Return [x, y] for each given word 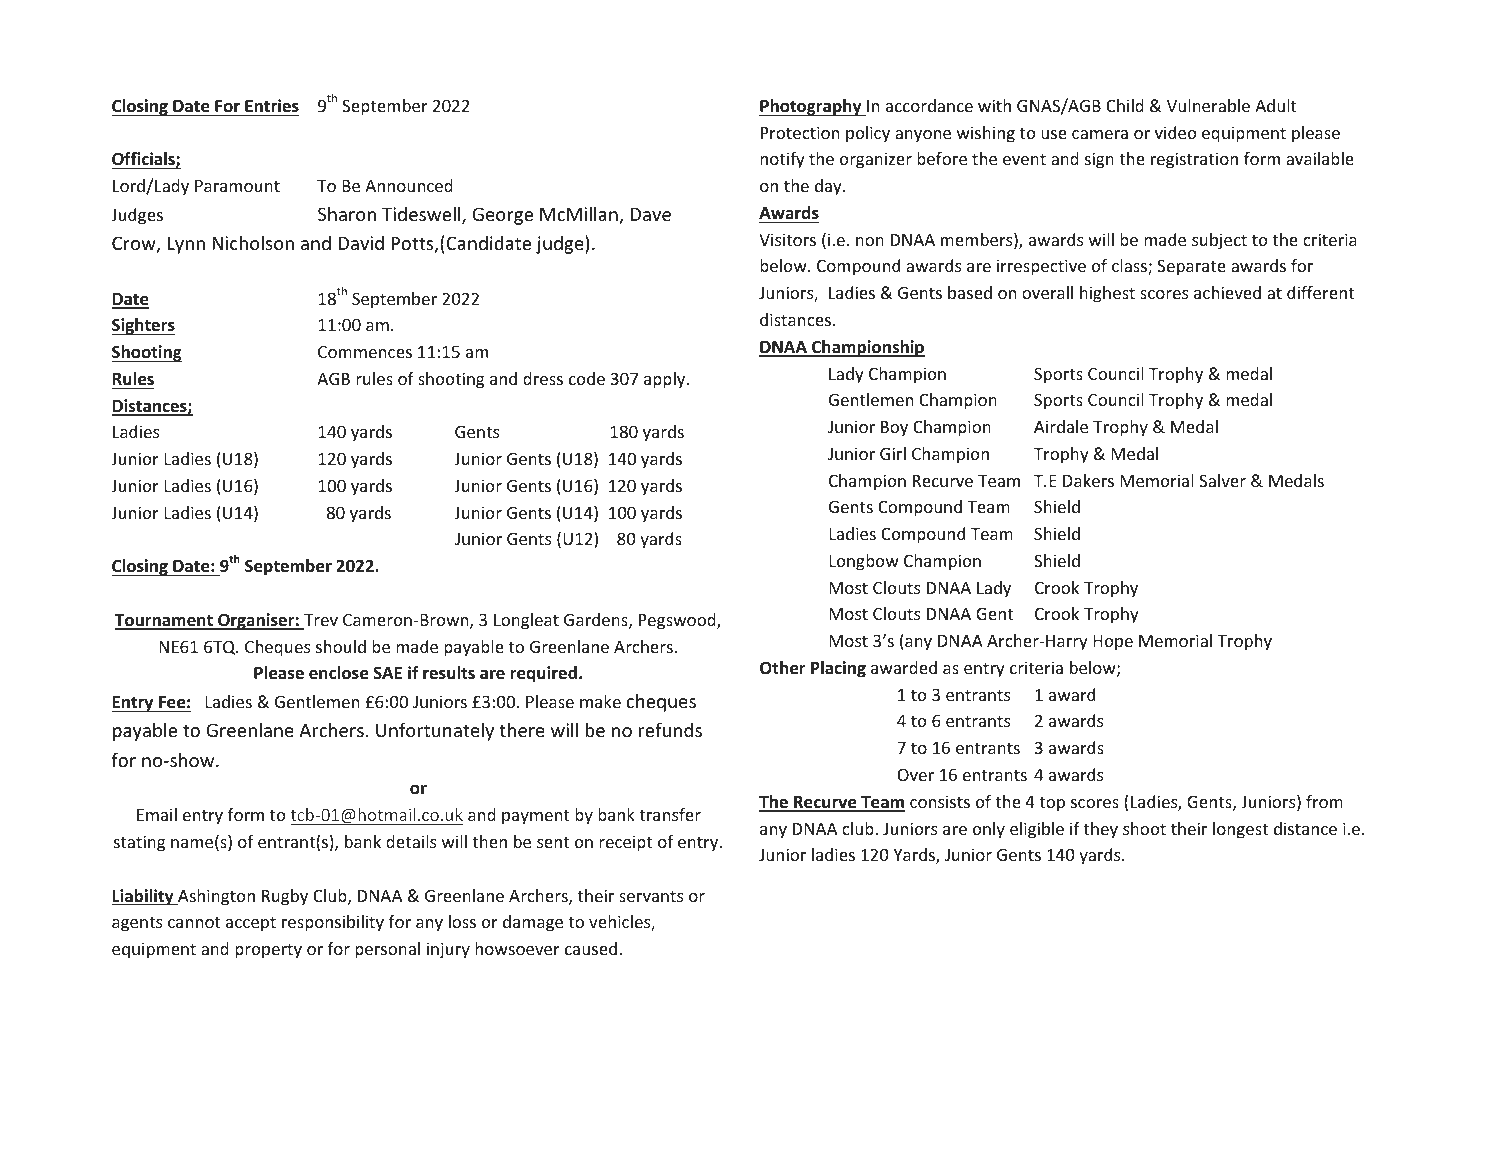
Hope [1113, 643]
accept [251, 924]
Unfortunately [435, 731]
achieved [1227, 292]
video [1176, 132]
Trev [320, 621]
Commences [365, 351]
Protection [800, 132]
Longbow [864, 562]
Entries [272, 106]
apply [666, 380]
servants [651, 896]
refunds [670, 729]
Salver [1222, 480]
